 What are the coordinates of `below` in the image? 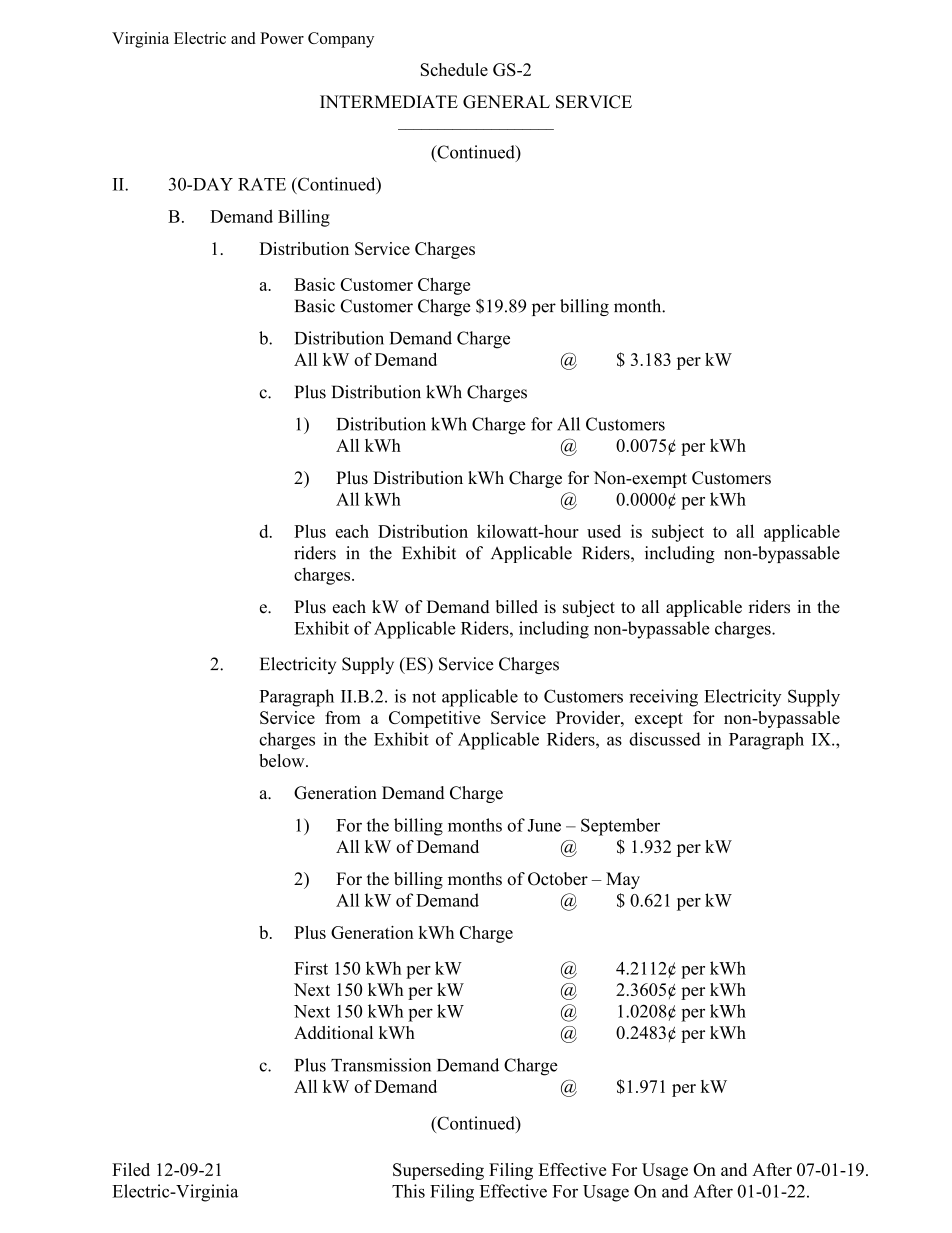 It's located at (283, 760).
